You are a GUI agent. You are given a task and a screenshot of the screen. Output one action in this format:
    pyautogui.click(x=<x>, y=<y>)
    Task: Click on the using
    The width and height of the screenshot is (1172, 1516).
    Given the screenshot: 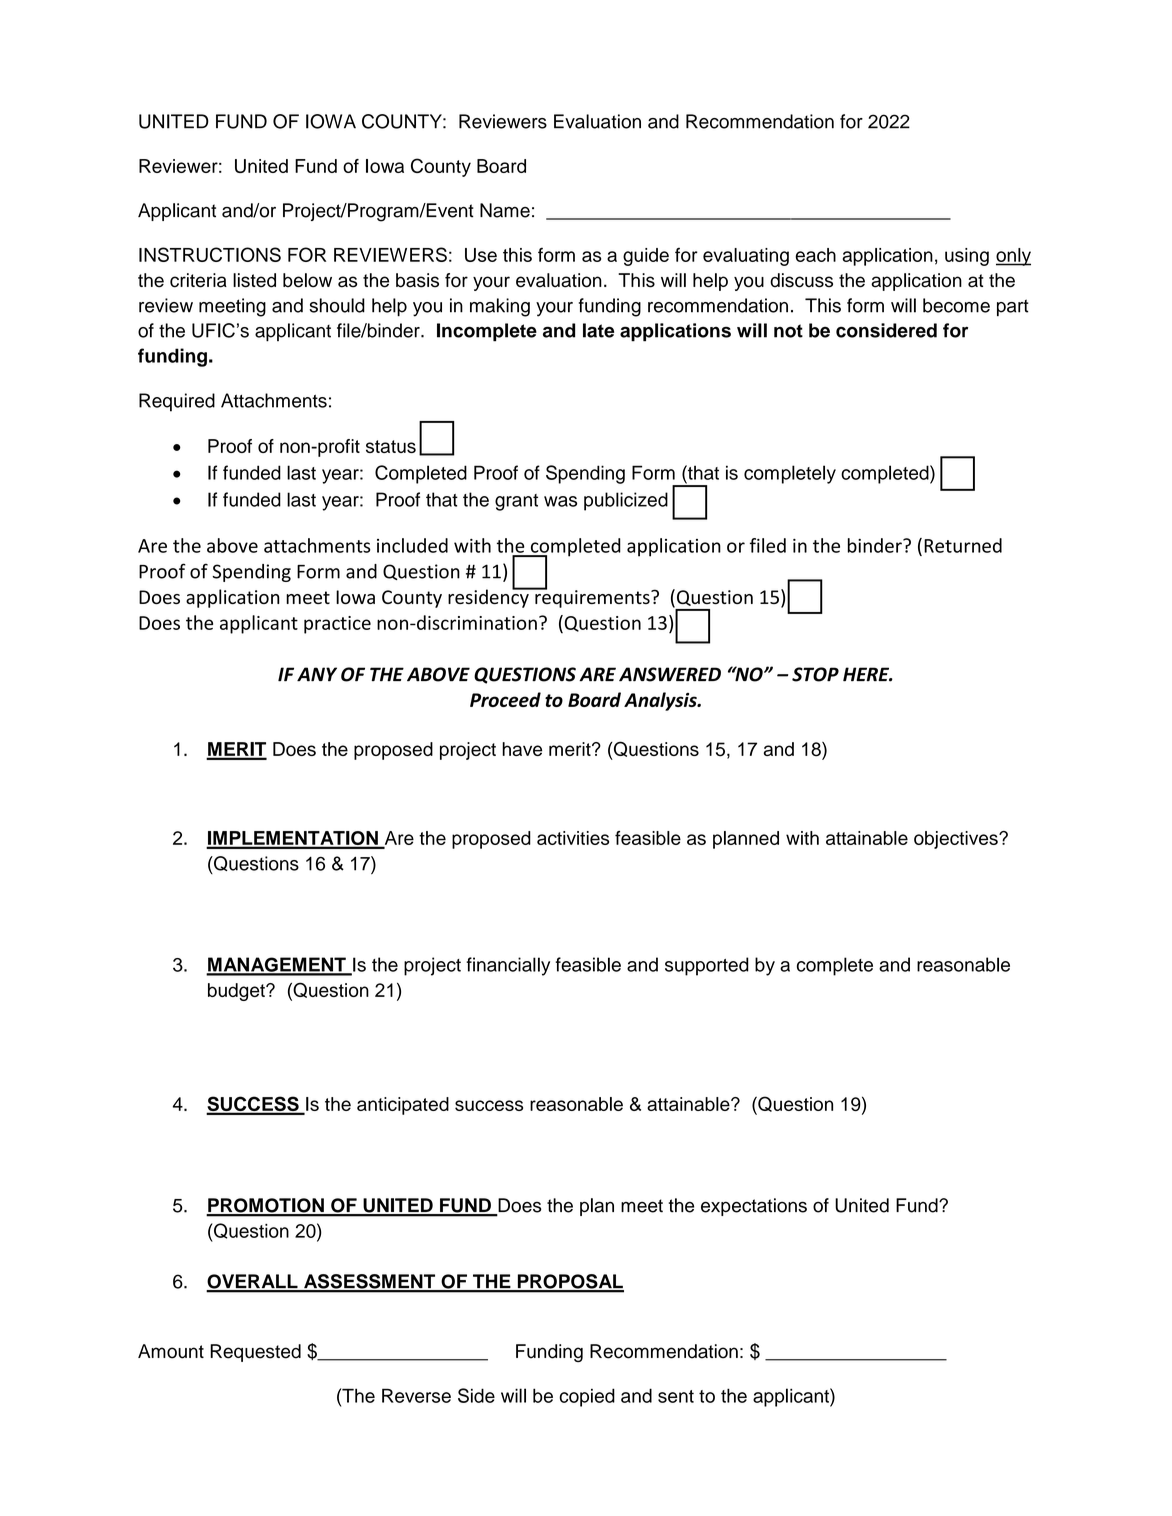 What is the action you would take?
    pyautogui.click(x=967, y=257)
